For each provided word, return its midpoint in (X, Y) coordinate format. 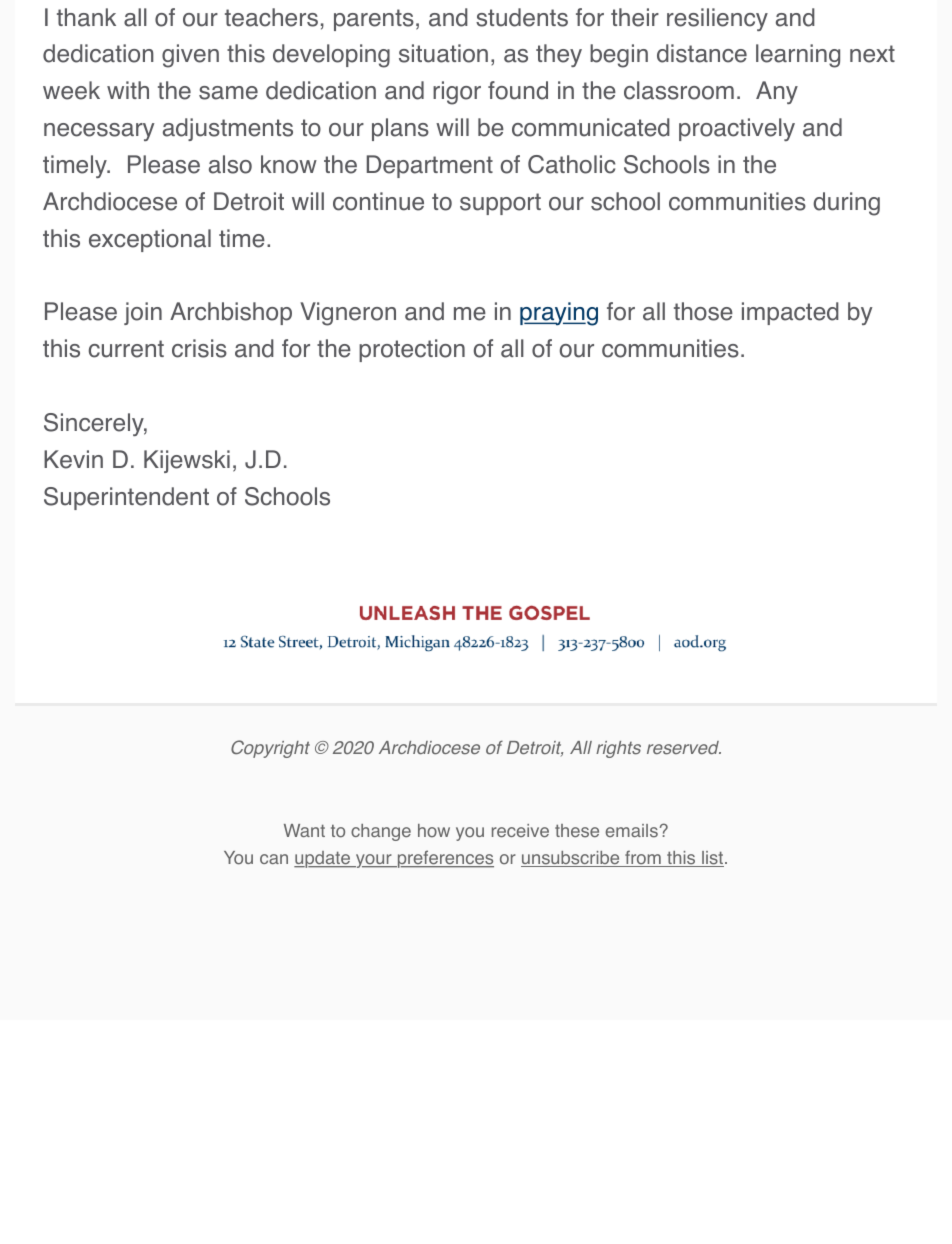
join (143, 313)
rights (618, 749)
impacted (790, 313)
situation (443, 53)
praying (559, 314)
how (434, 831)
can (274, 859)
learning (798, 56)
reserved (684, 748)
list (713, 859)
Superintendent (126, 498)
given (190, 56)
